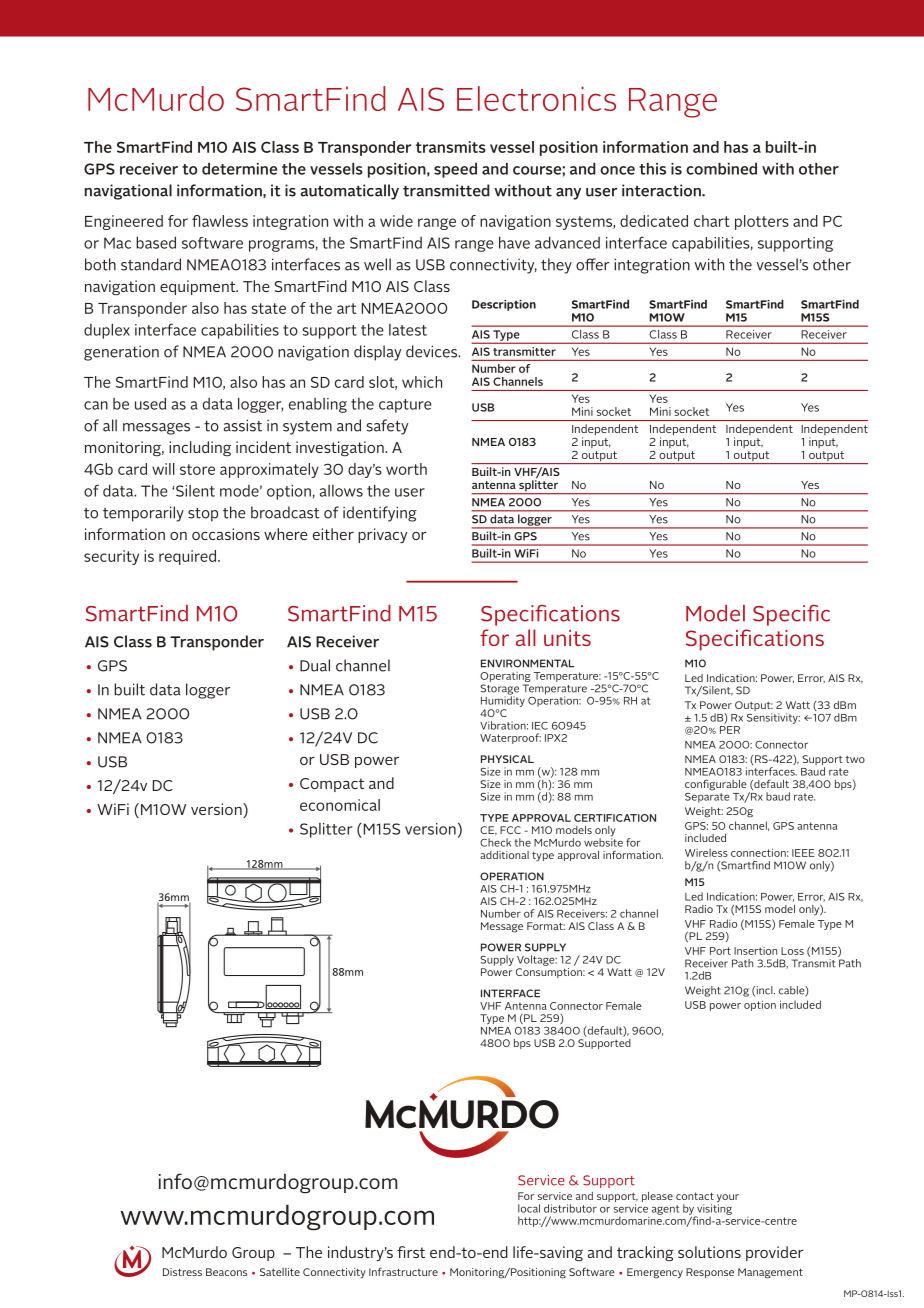  I want to click on determine, so click(239, 168).
